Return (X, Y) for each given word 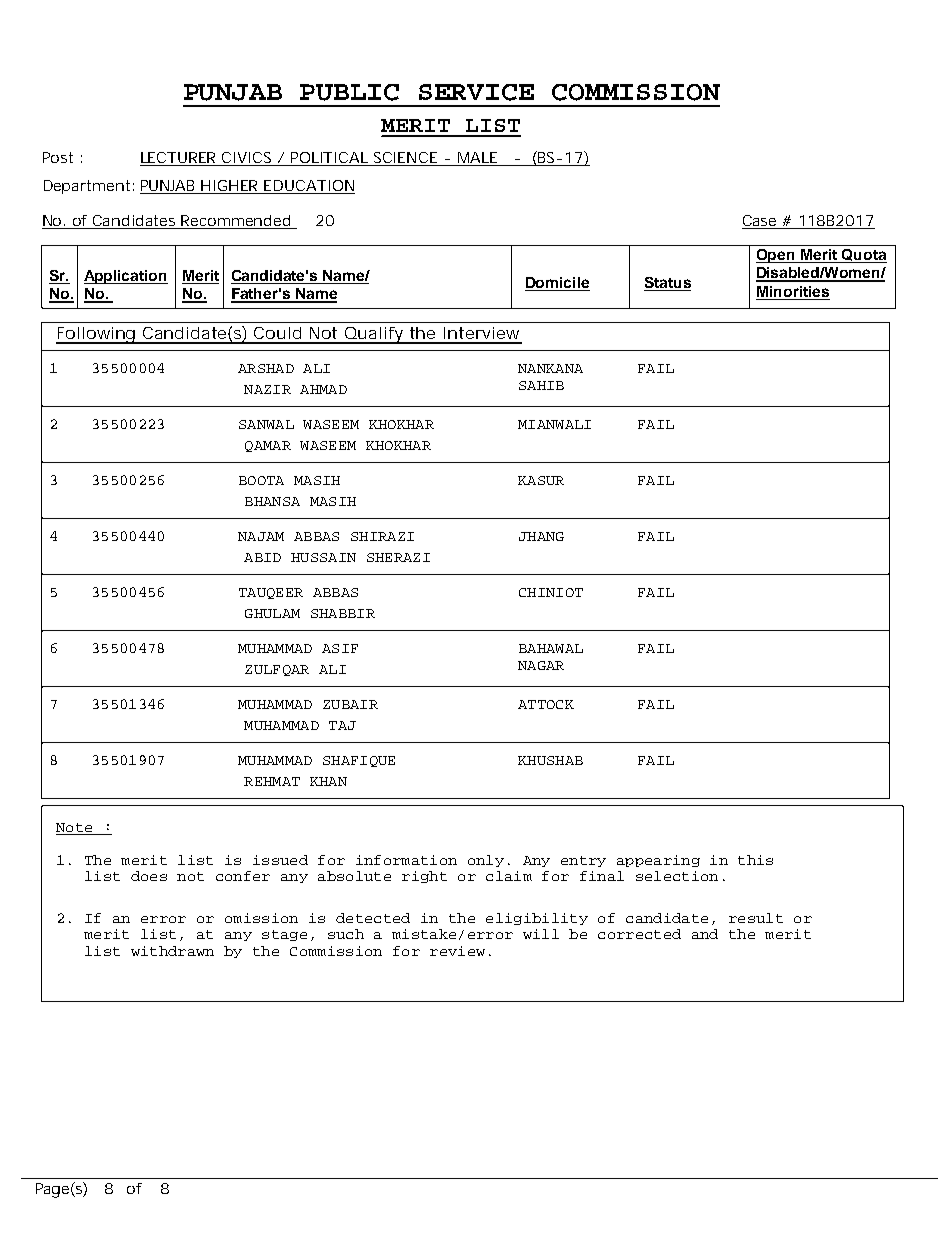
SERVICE (476, 92)
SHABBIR (343, 613)
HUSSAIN (323, 557)
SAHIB (541, 385)
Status (668, 282)
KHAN (328, 781)
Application (126, 277)
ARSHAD (266, 368)
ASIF (340, 648)
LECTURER (178, 157)
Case (759, 220)
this (755, 860)
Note (74, 827)
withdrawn (172, 951)
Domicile (557, 282)
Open (776, 256)
